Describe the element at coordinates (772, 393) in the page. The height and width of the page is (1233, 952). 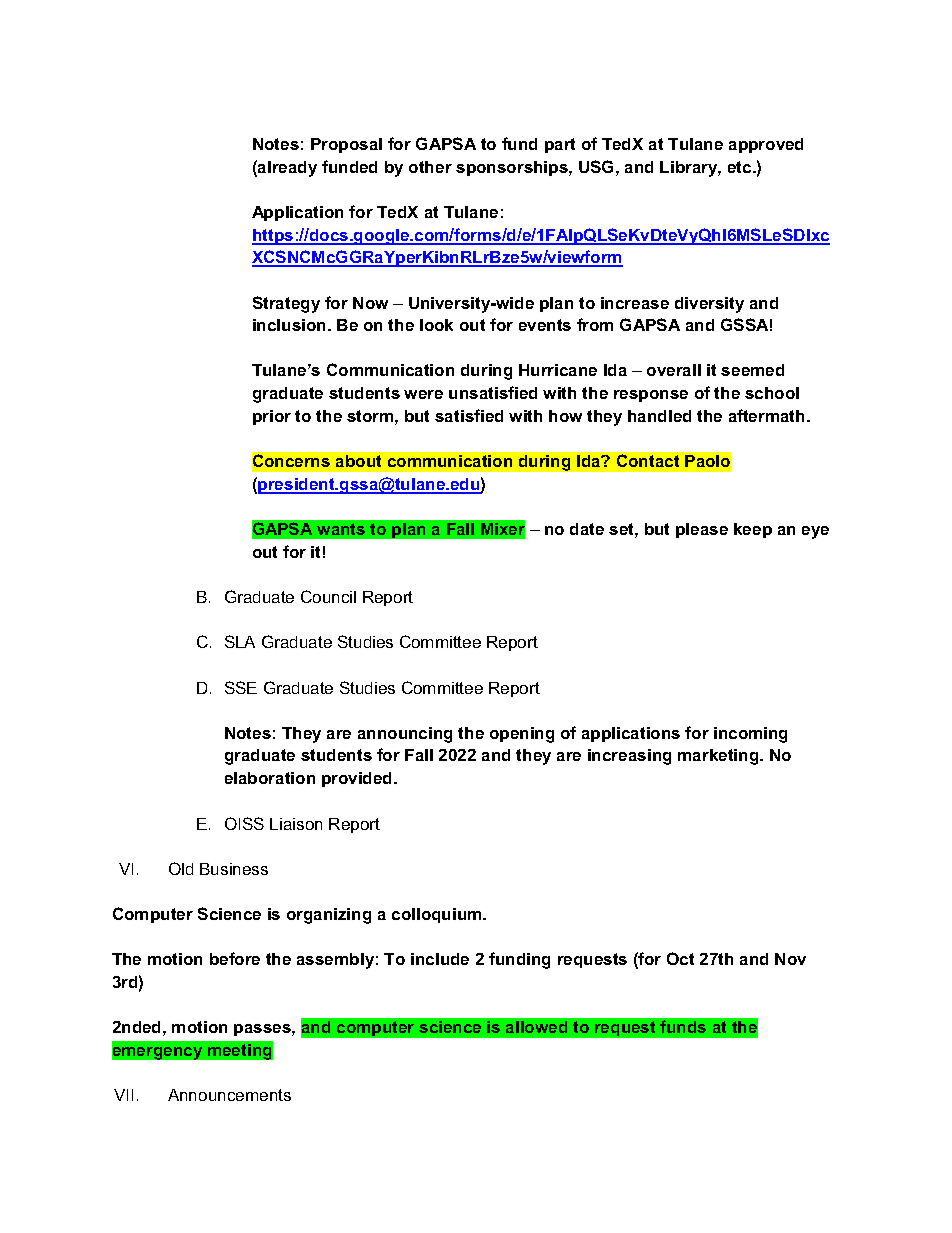
I see `school` at that location.
